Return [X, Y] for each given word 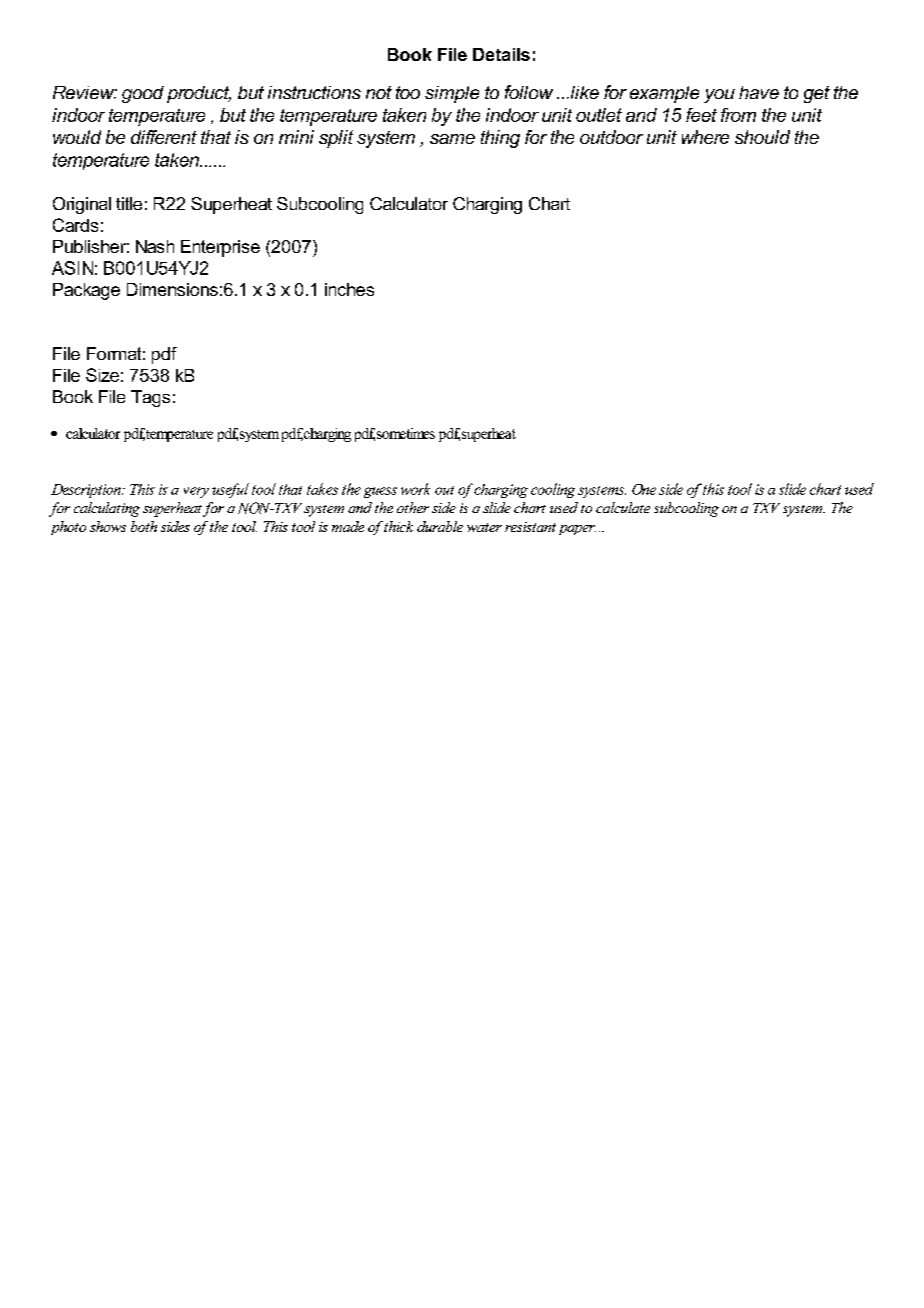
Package [86, 291]
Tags [150, 398]
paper [577, 530]
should [762, 137]
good [143, 94]
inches [349, 289]
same [452, 139]
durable [440, 526]
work [415, 489]
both [144, 526]
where [705, 137]
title [129, 203]
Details [501, 54]
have [759, 92]
